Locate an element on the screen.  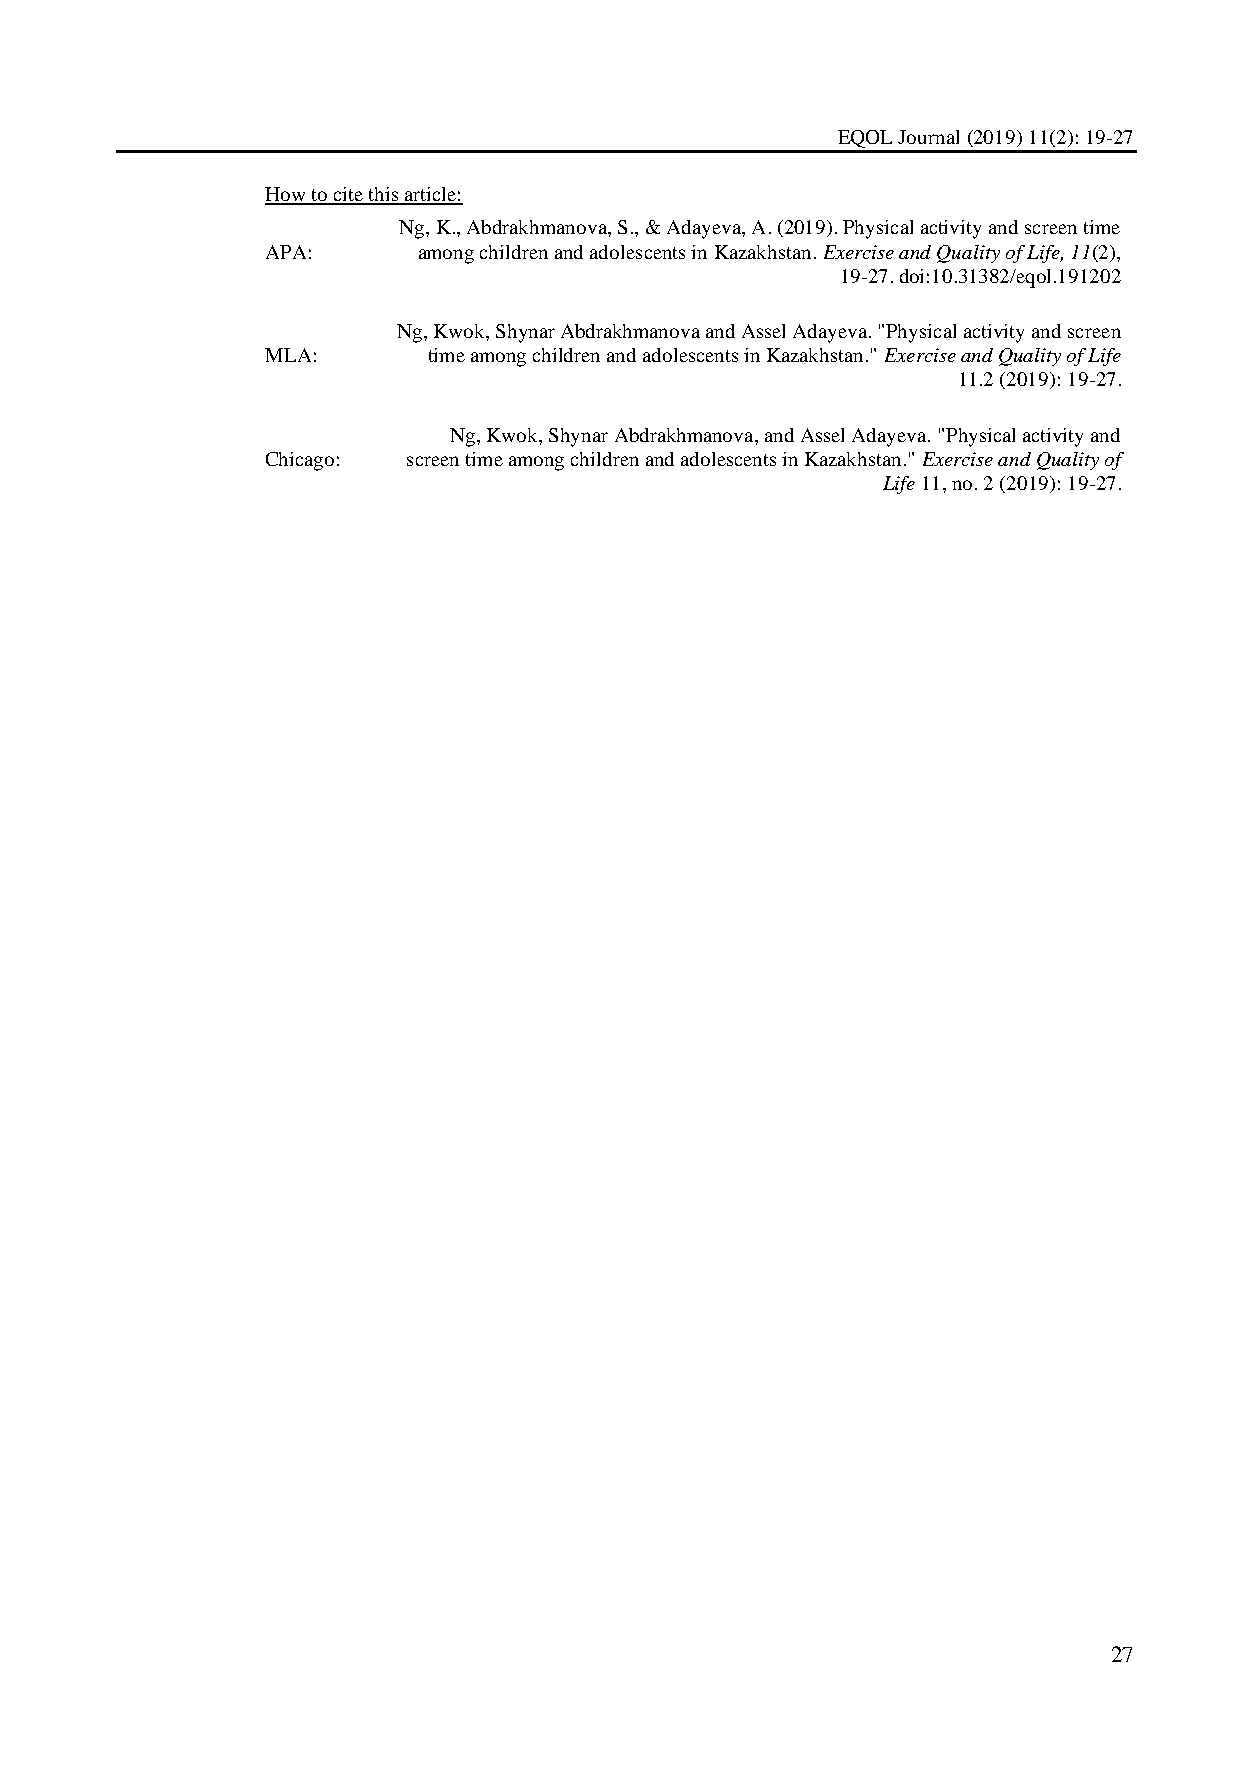
Journal is located at coordinates (928, 137).
